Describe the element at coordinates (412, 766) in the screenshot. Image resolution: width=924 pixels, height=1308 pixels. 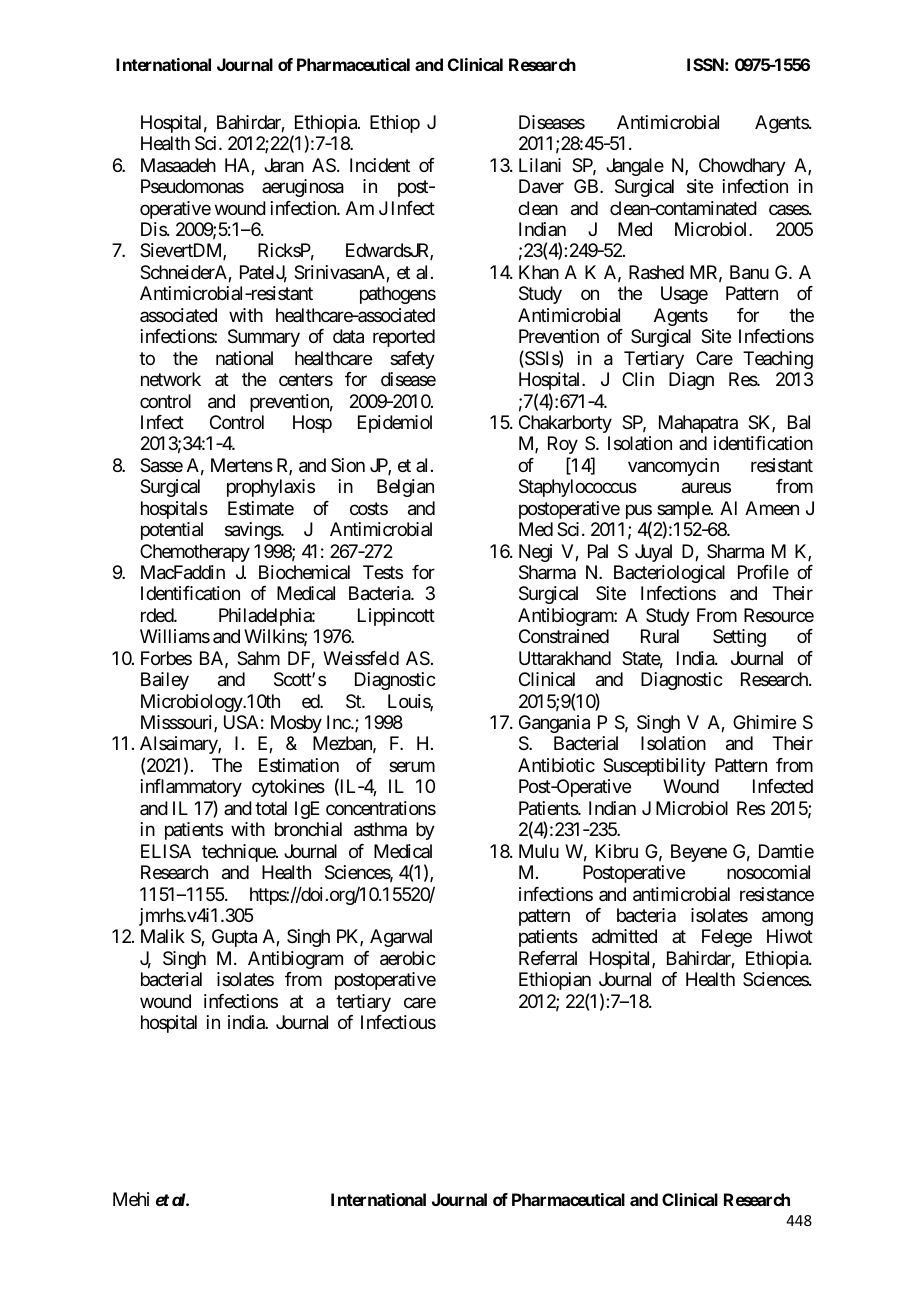
I see `serum` at that location.
